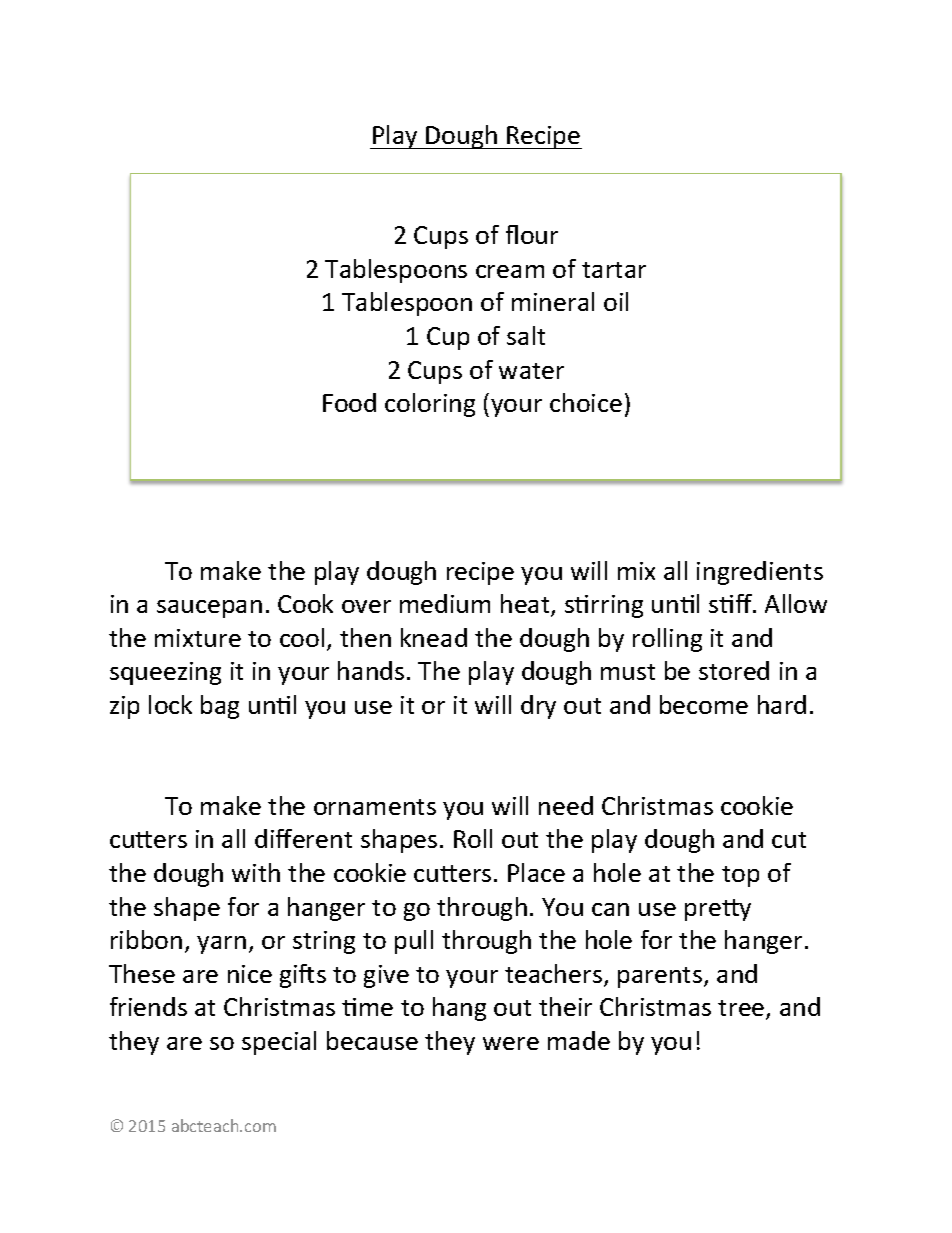 The height and width of the document is (1233, 952). Describe the element at coordinates (536, 872) in the document. I see `Place` at that location.
